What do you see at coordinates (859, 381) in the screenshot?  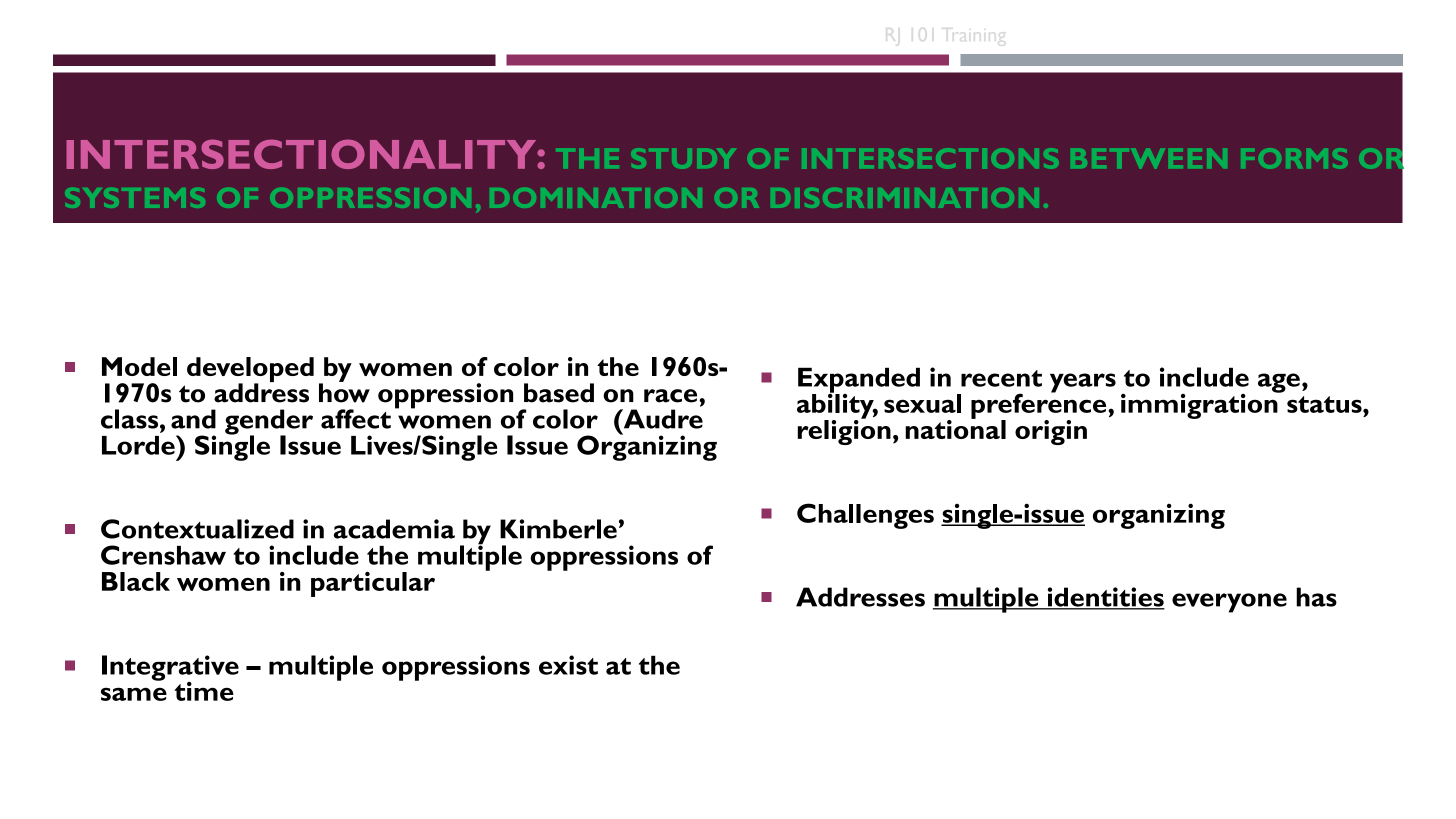 I see `Expanded` at bounding box center [859, 381].
